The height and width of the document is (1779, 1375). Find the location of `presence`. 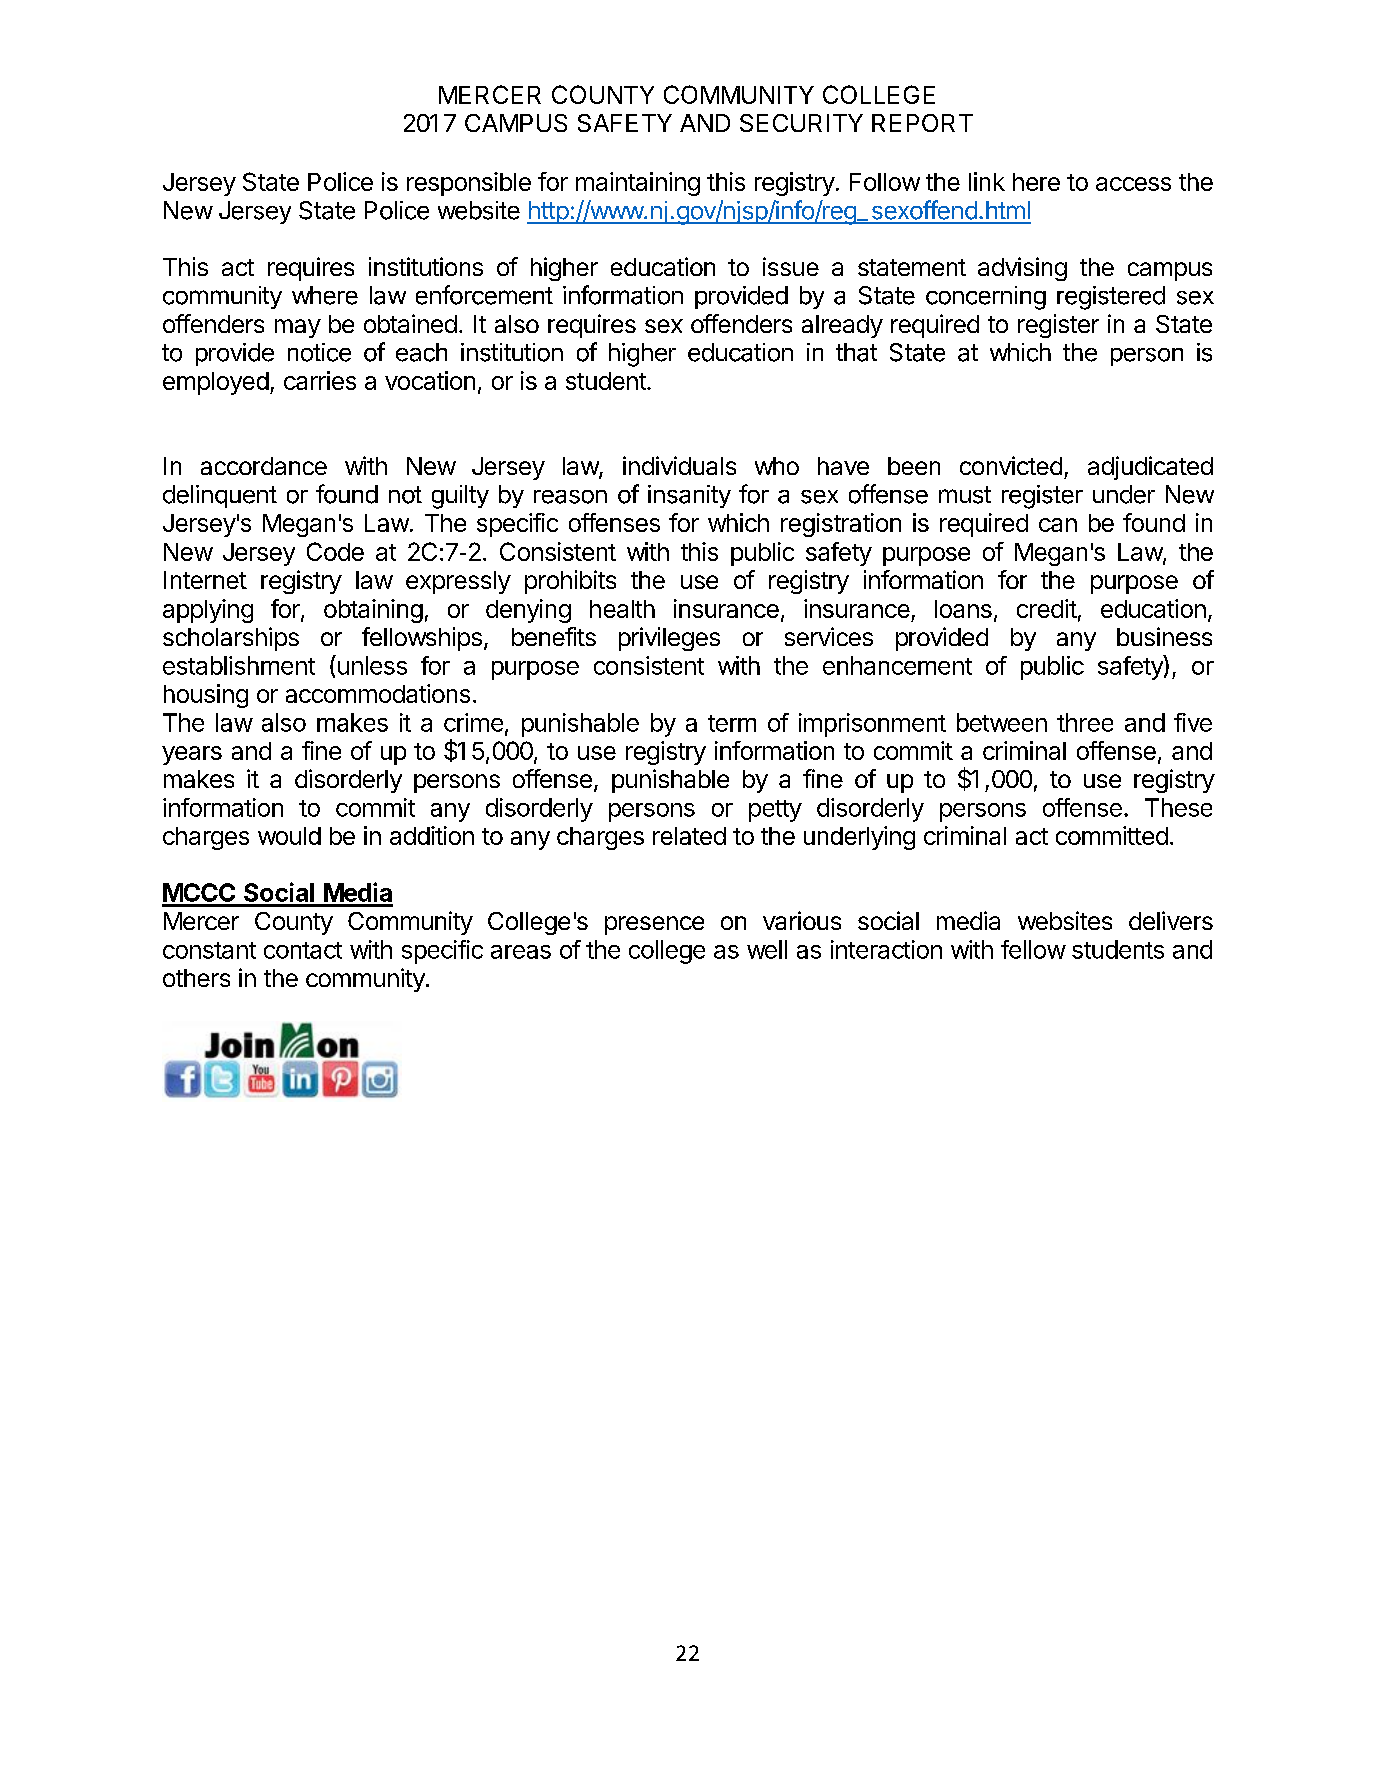

presence is located at coordinates (654, 925).
